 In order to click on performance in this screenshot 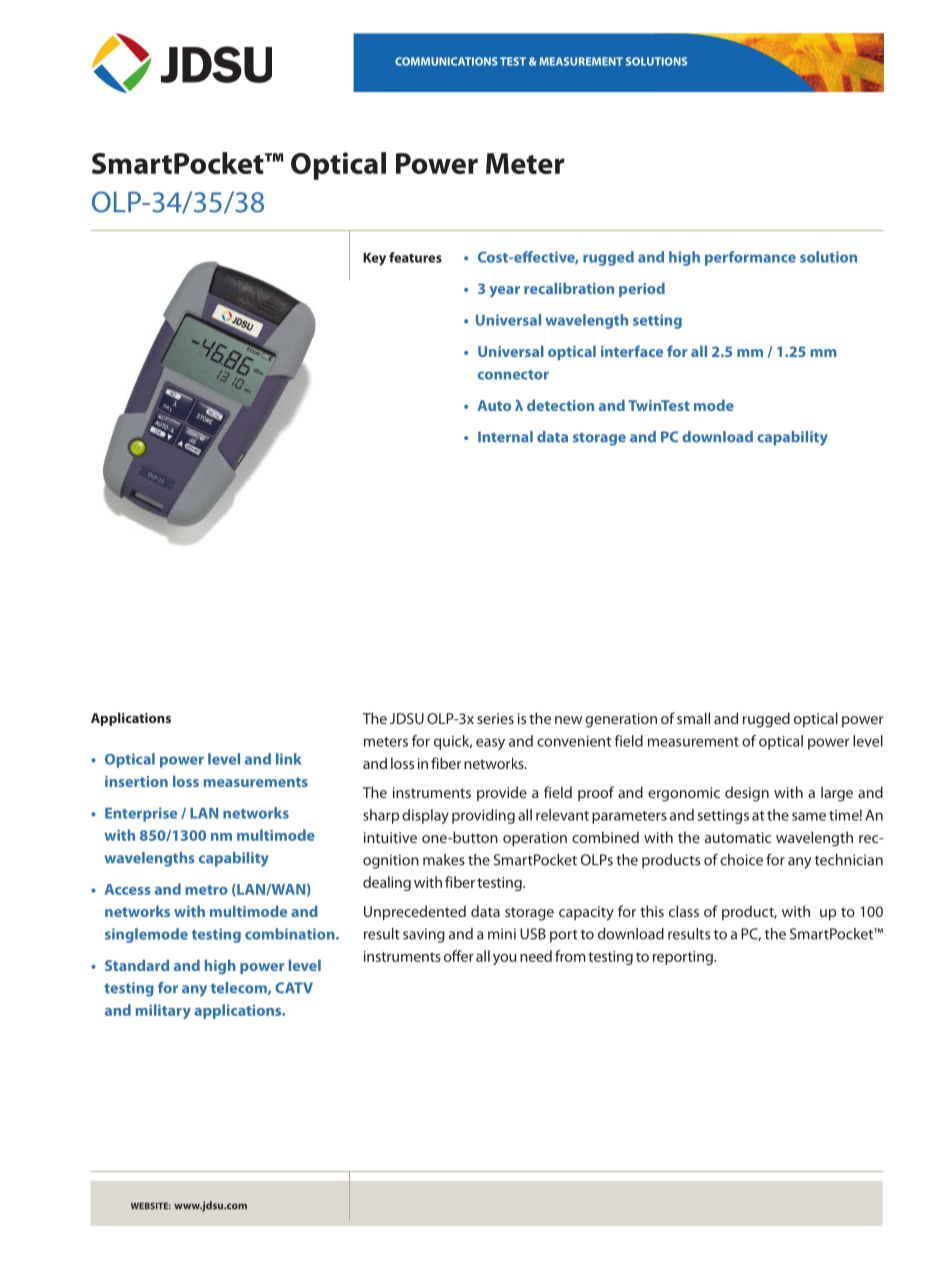, I will do `click(750, 258)`.
